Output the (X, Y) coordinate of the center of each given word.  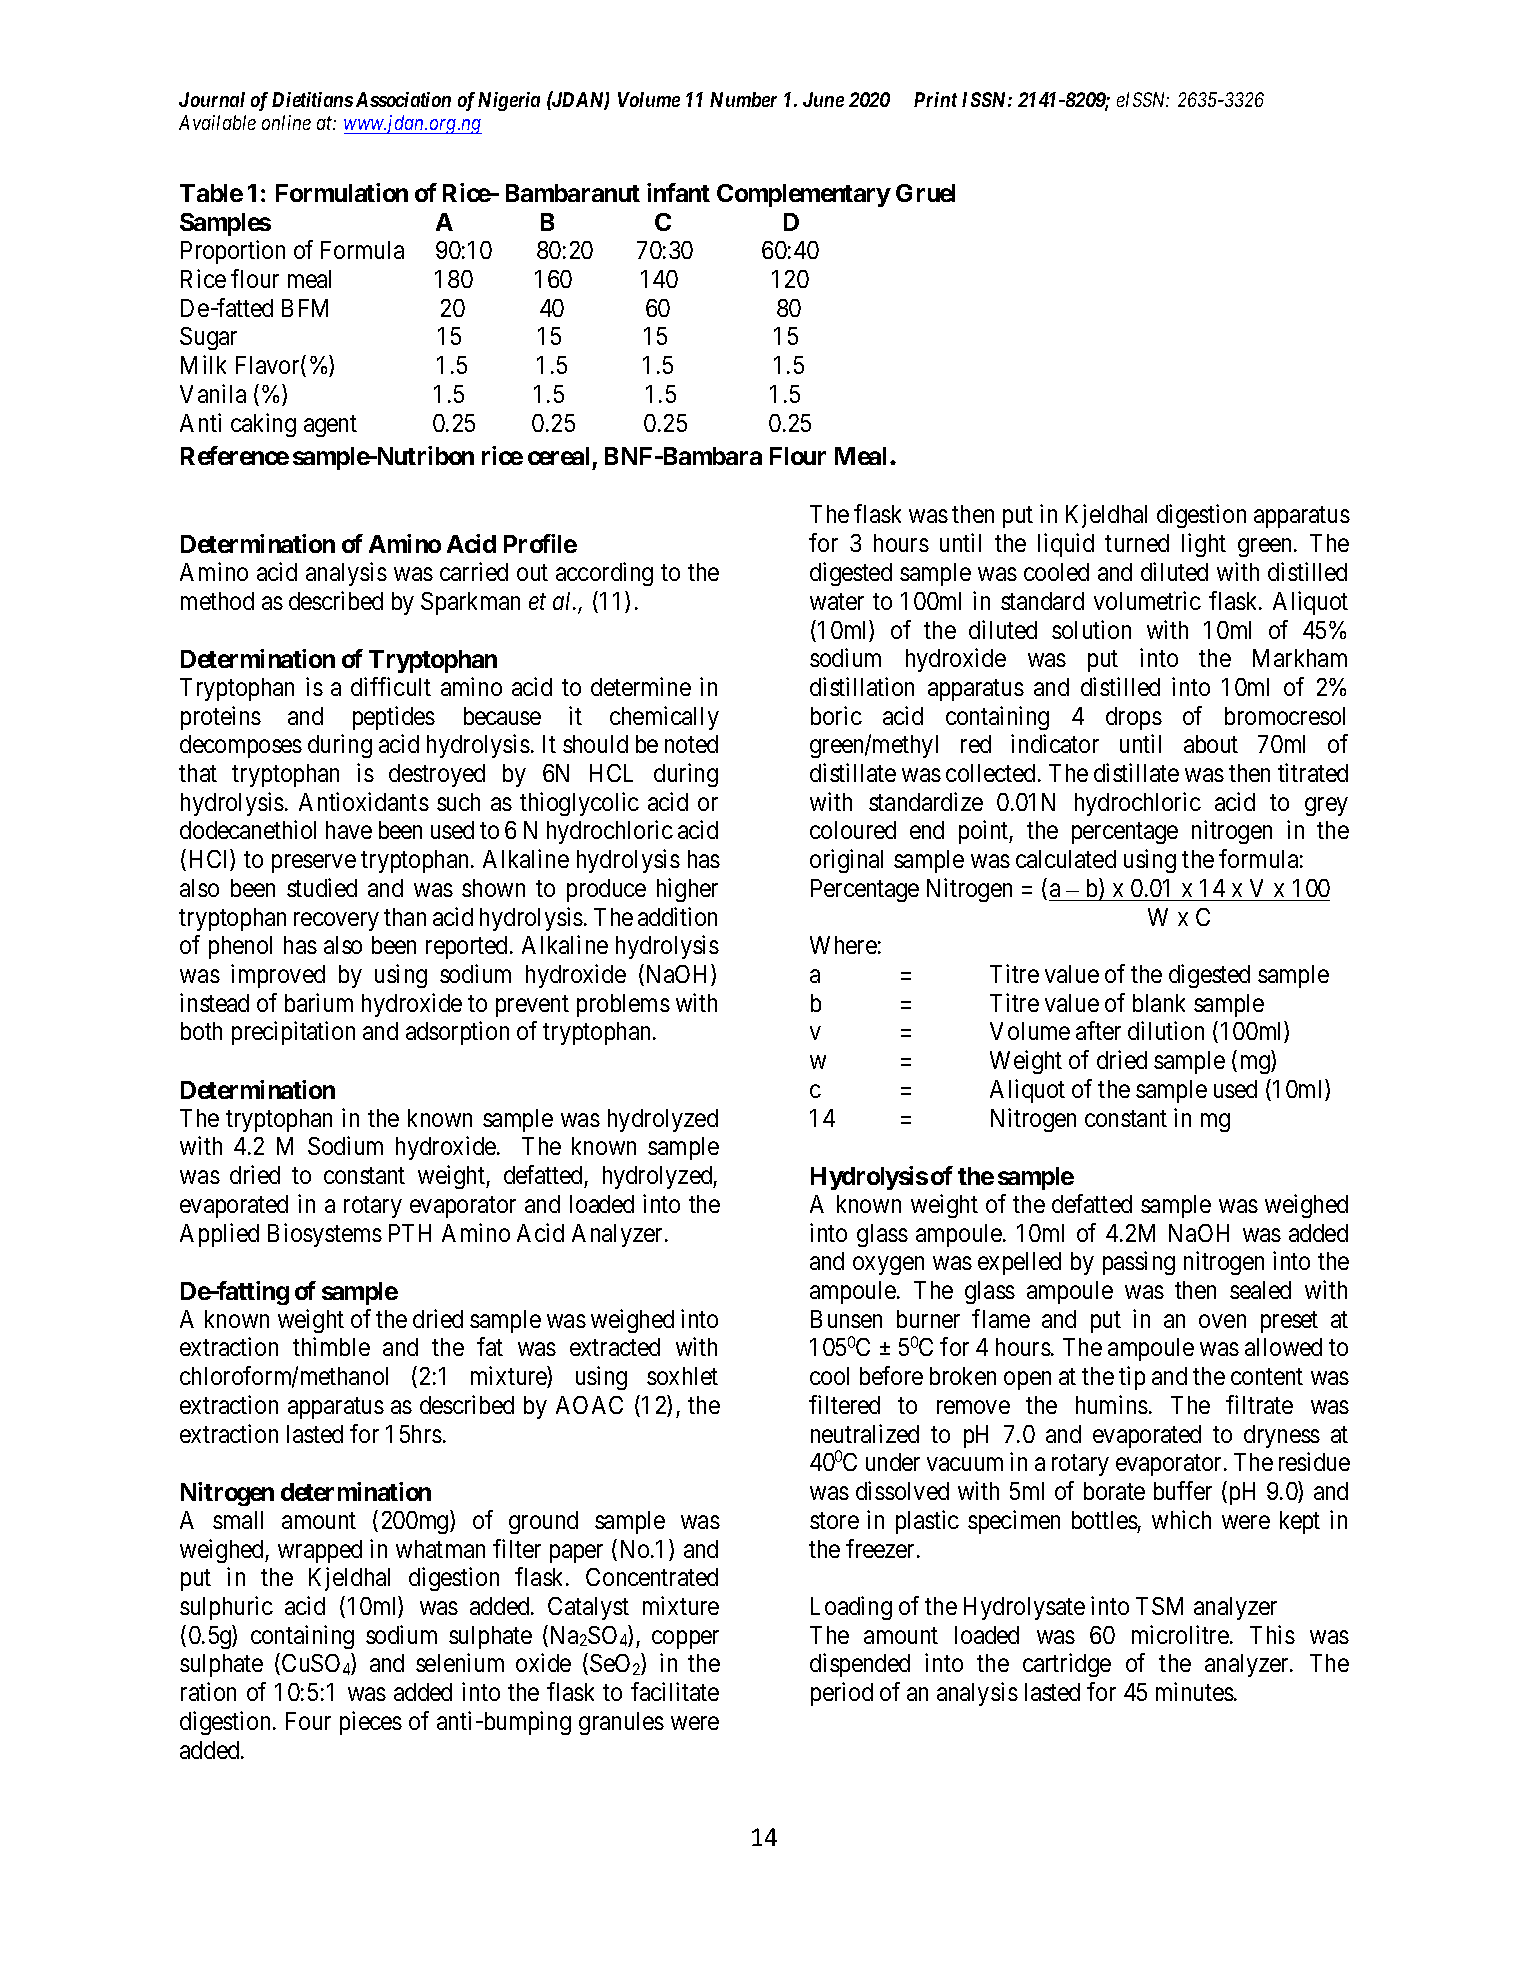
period (842, 1694)
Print (935, 99)
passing (1139, 1263)
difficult (391, 686)
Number (743, 99)
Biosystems (325, 1235)
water (837, 601)
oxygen (888, 1266)
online (286, 122)
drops (1134, 718)
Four (308, 1721)
